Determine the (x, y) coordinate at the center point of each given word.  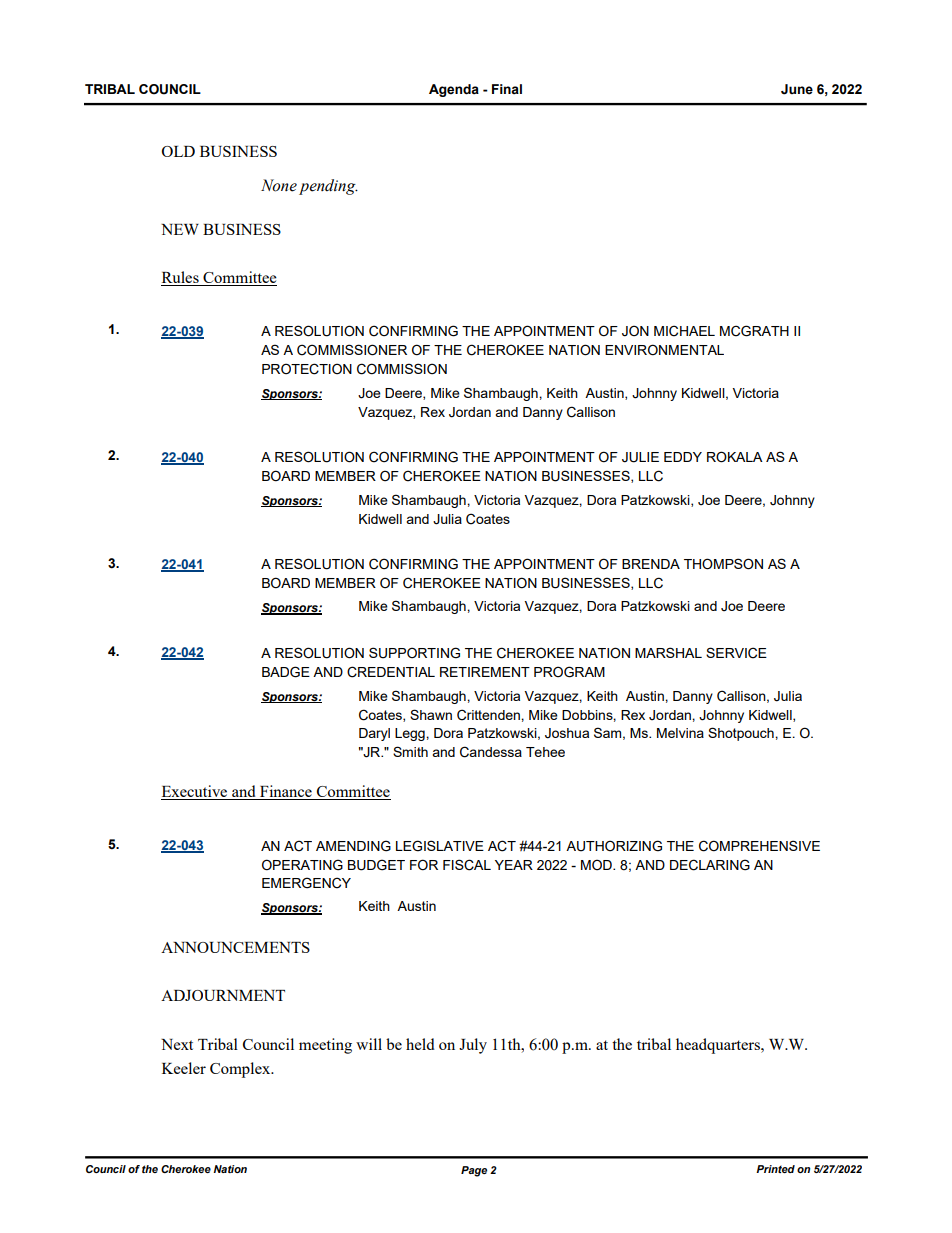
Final (507, 89)
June (797, 89)
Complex (241, 1070)
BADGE (286, 672)
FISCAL (467, 865)
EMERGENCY (306, 883)
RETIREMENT (485, 672)
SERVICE (736, 653)
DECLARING (710, 865)
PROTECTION (307, 369)
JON (635, 331)
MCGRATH (754, 331)
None (279, 185)
